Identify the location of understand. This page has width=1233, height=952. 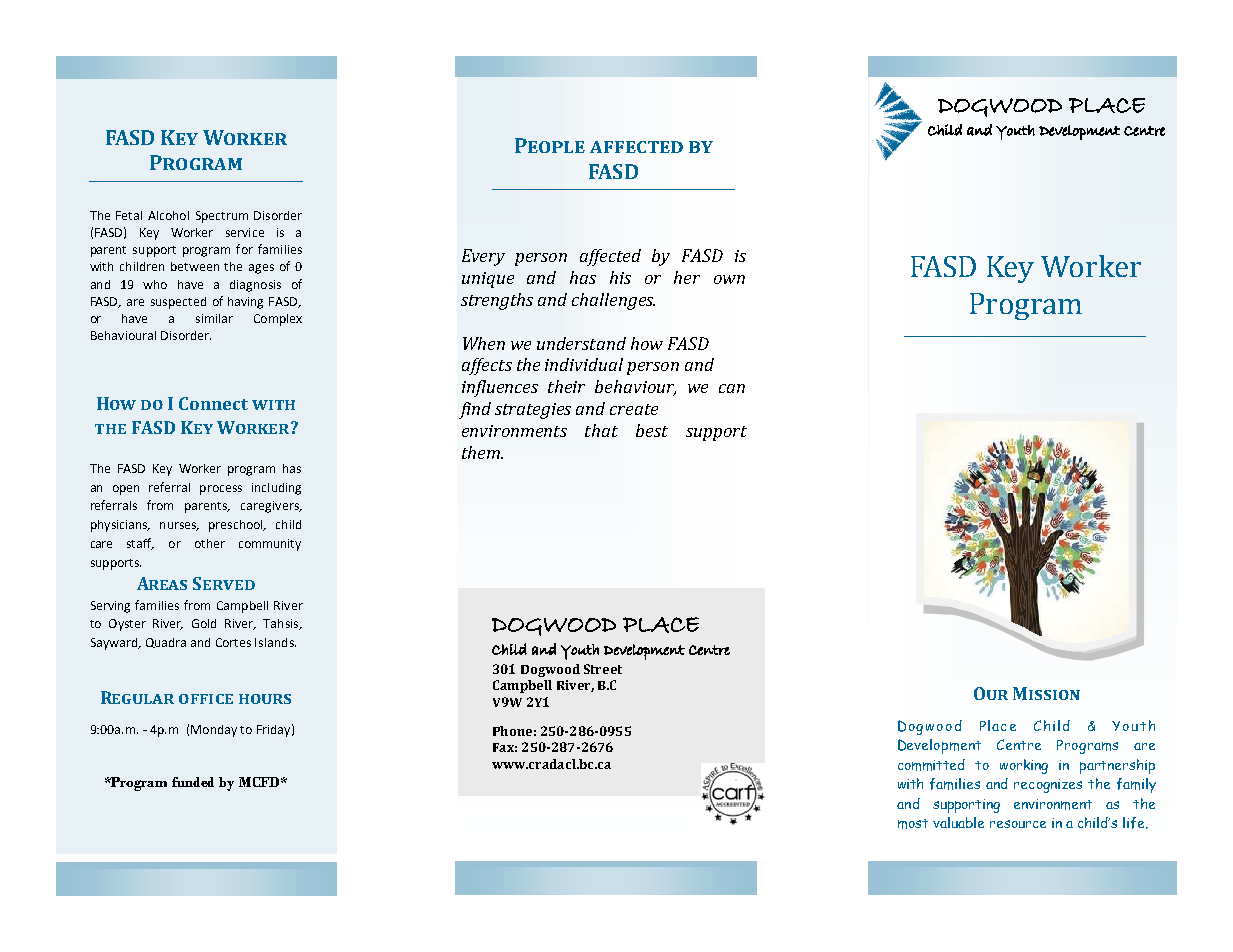
(581, 343).
